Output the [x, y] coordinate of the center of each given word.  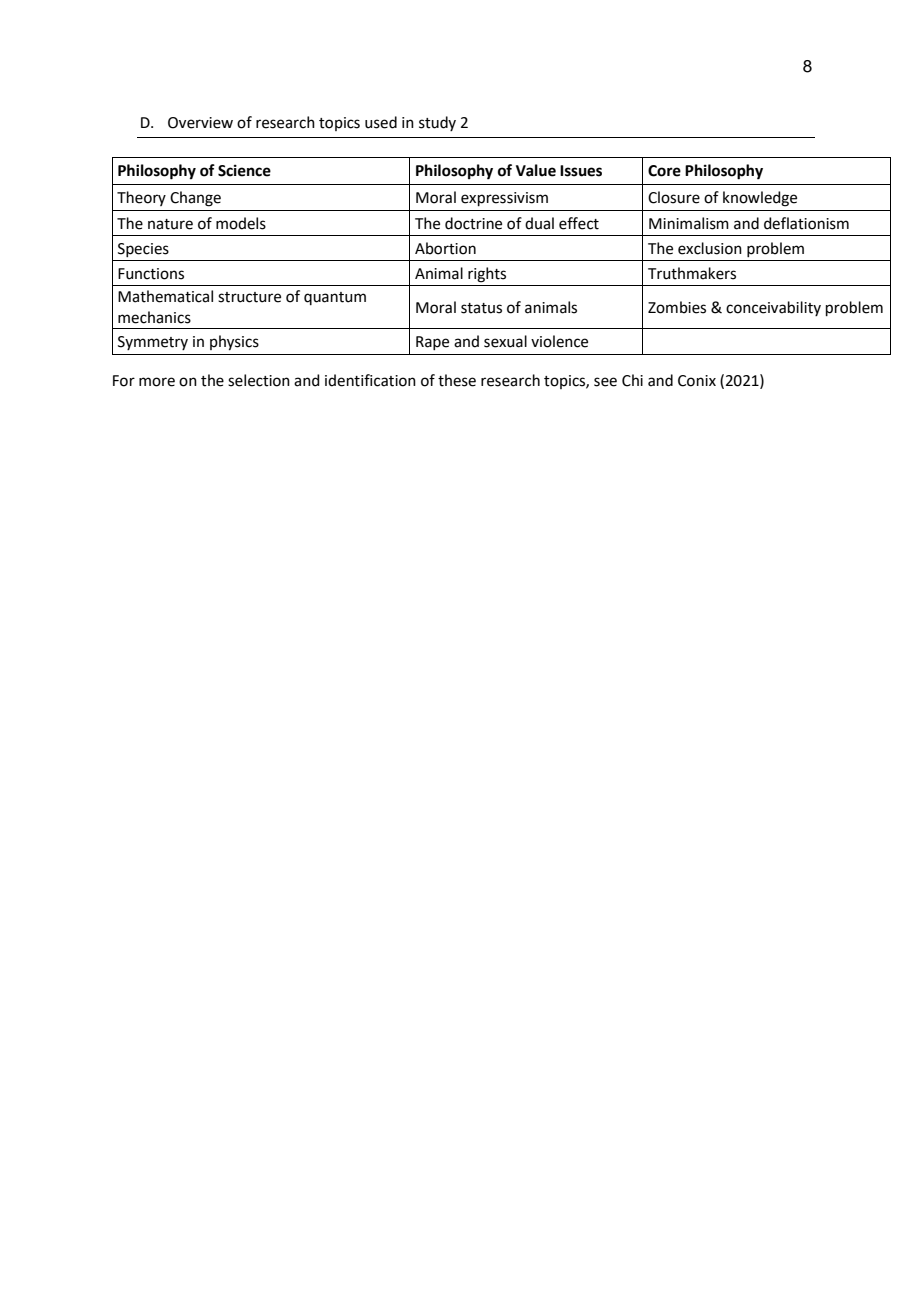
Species [143, 250]
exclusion [710, 248]
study [437, 123]
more [157, 382]
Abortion [445, 248]
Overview [200, 123]
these [457, 380]
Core [664, 171]
